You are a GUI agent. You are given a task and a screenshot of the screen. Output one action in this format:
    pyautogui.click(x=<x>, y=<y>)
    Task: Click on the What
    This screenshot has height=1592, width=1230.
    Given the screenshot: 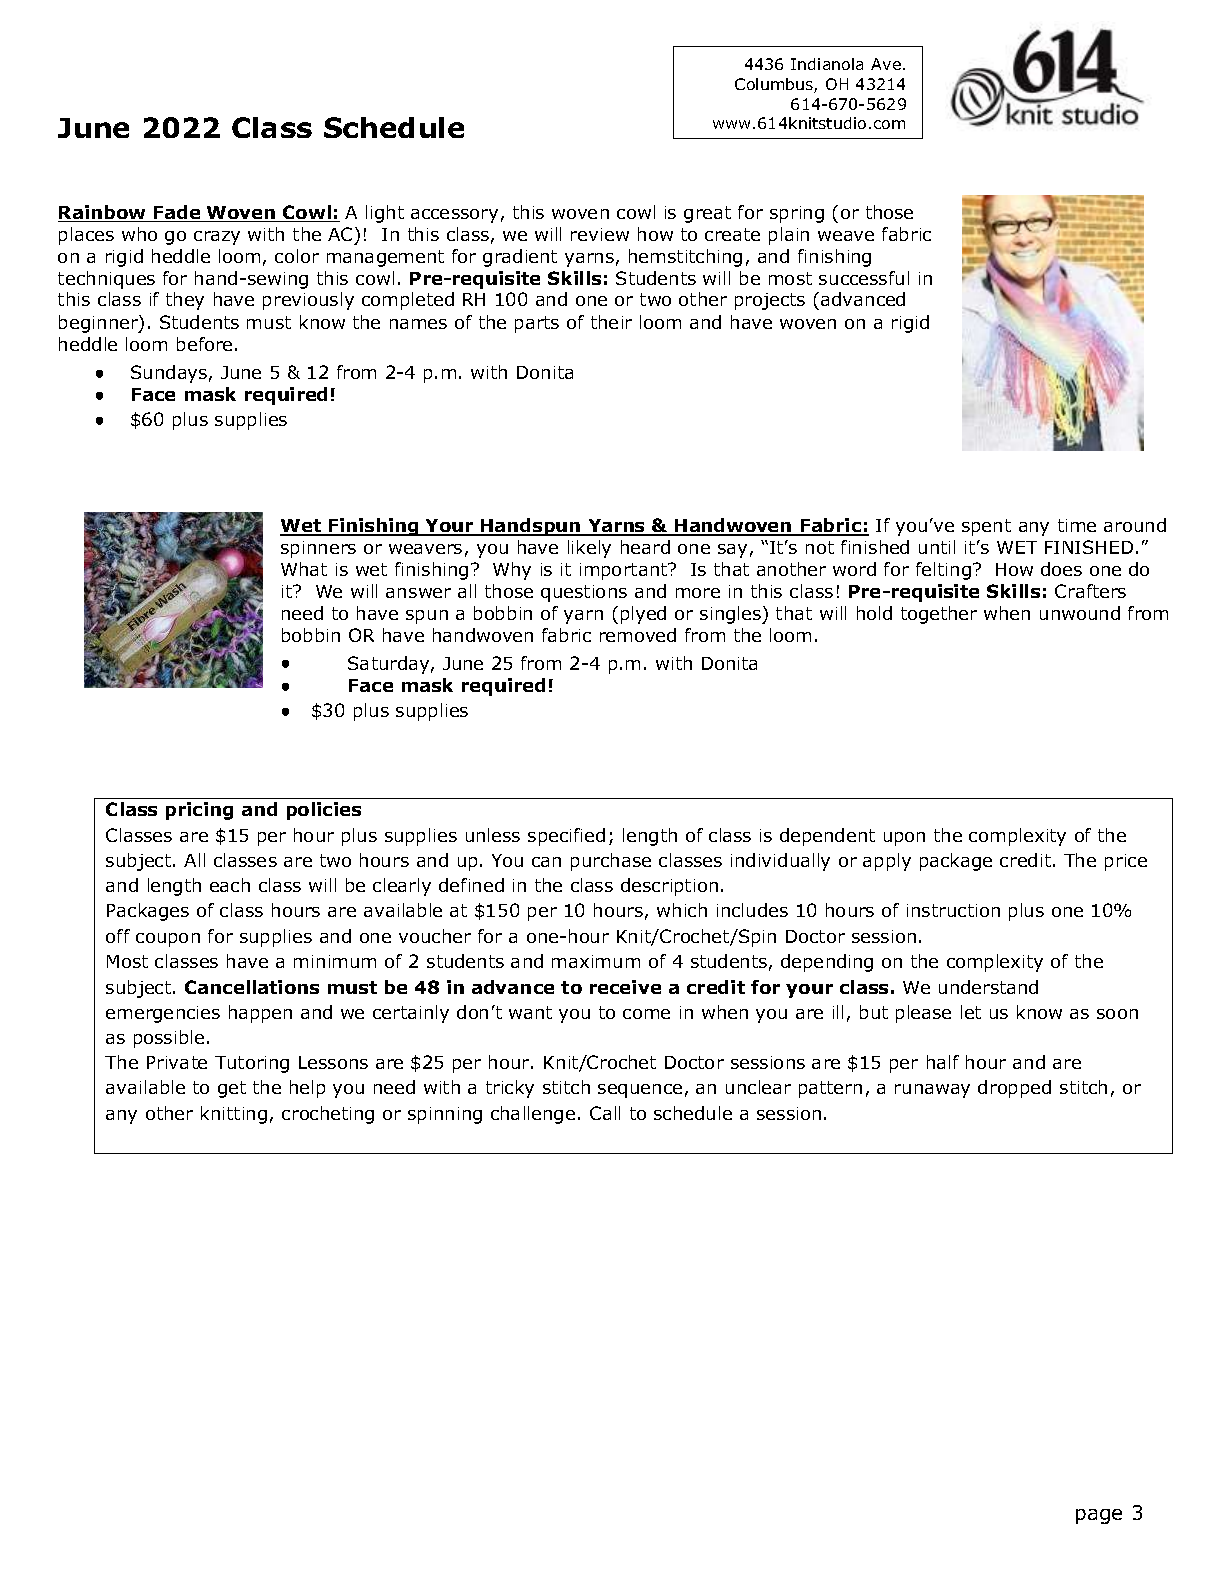 What is the action you would take?
    pyautogui.click(x=304, y=569)
